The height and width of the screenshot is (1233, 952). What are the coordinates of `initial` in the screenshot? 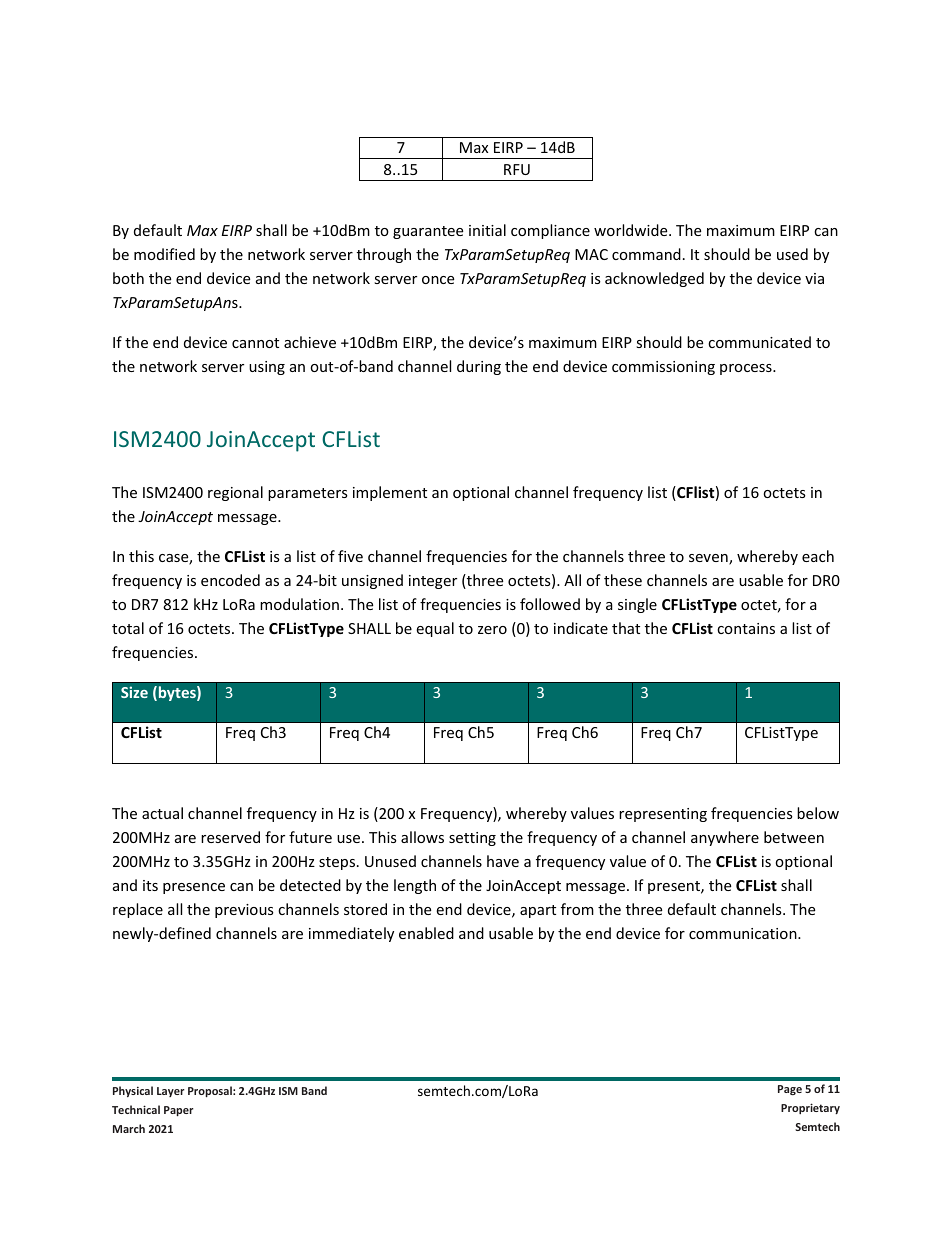 It's located at (487, 230).
